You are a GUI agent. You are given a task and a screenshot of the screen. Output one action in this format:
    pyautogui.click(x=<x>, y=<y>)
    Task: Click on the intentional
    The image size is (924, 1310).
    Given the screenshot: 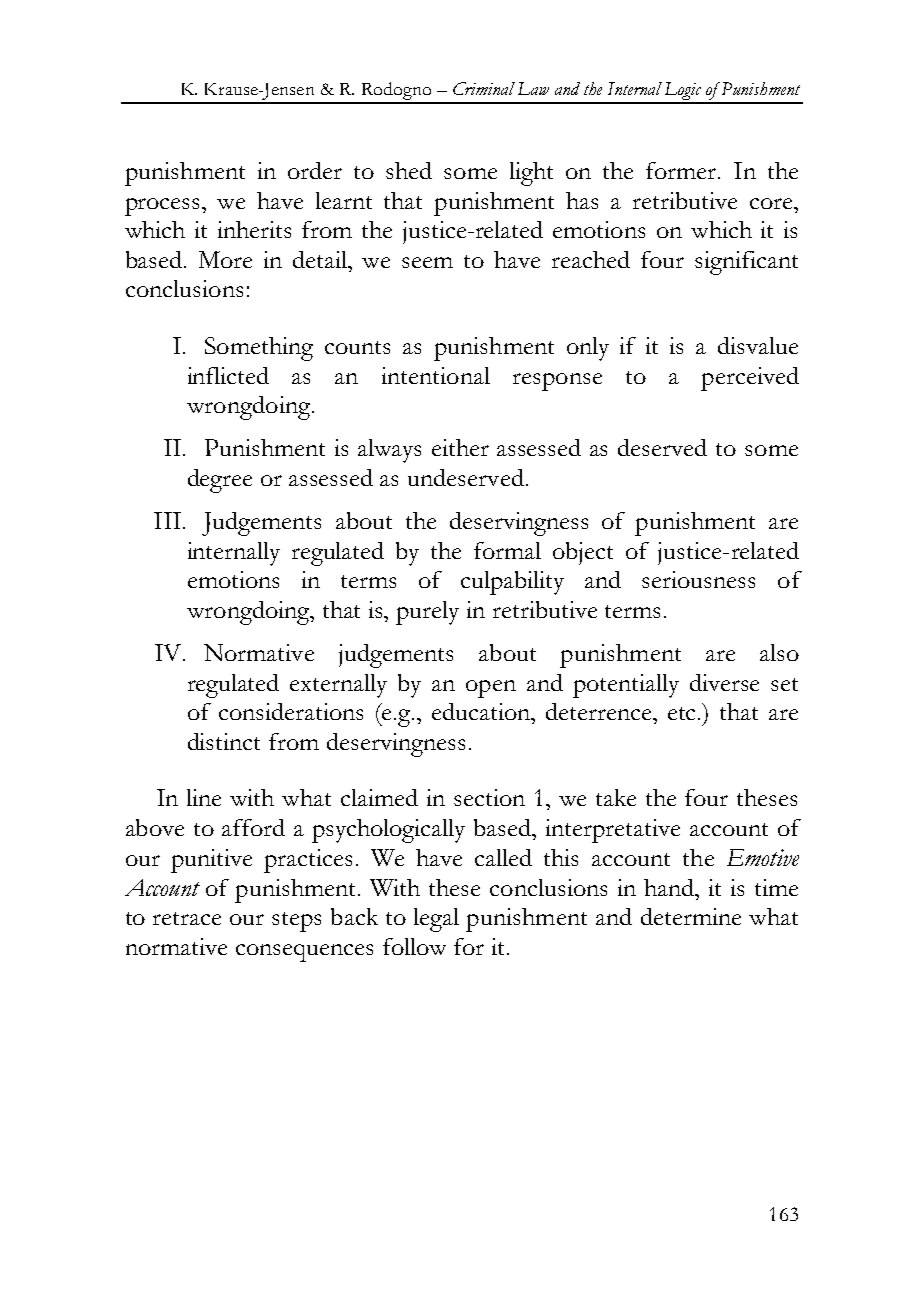 What is the action you would take?
    pyautogui.click(x=436, y=375)
